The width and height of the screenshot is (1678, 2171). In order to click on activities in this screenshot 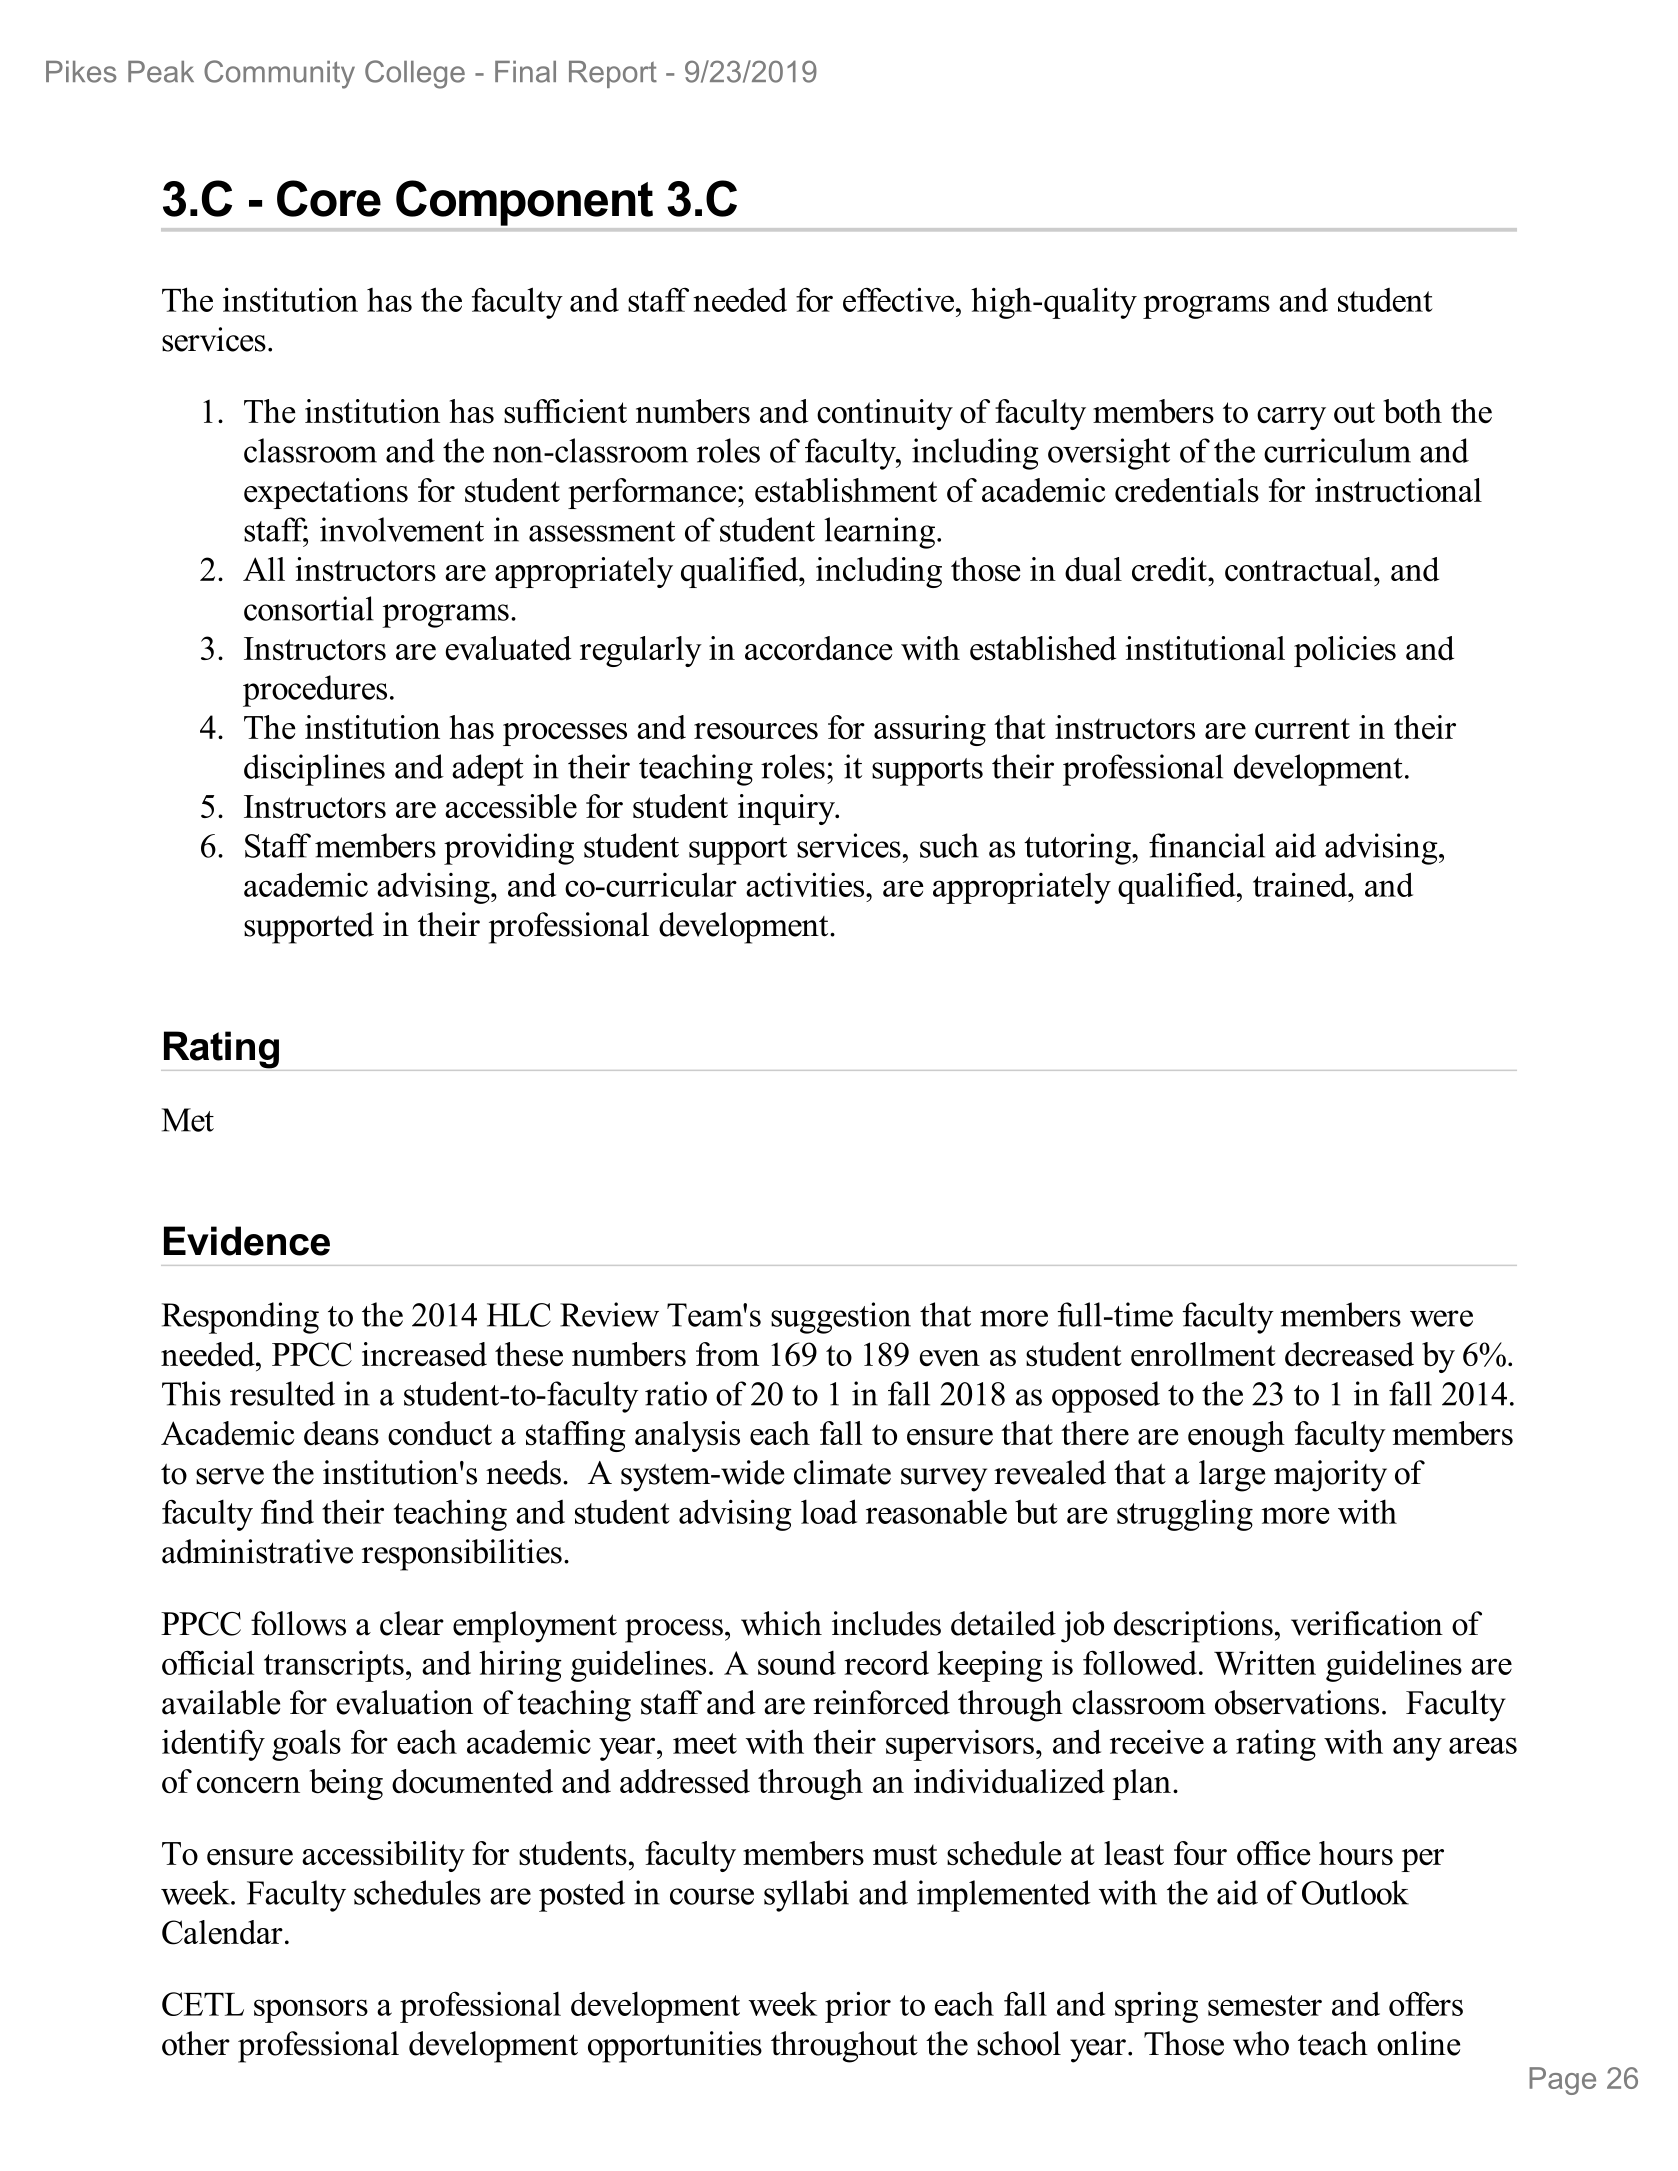, I will do `click(806, 884)`.
